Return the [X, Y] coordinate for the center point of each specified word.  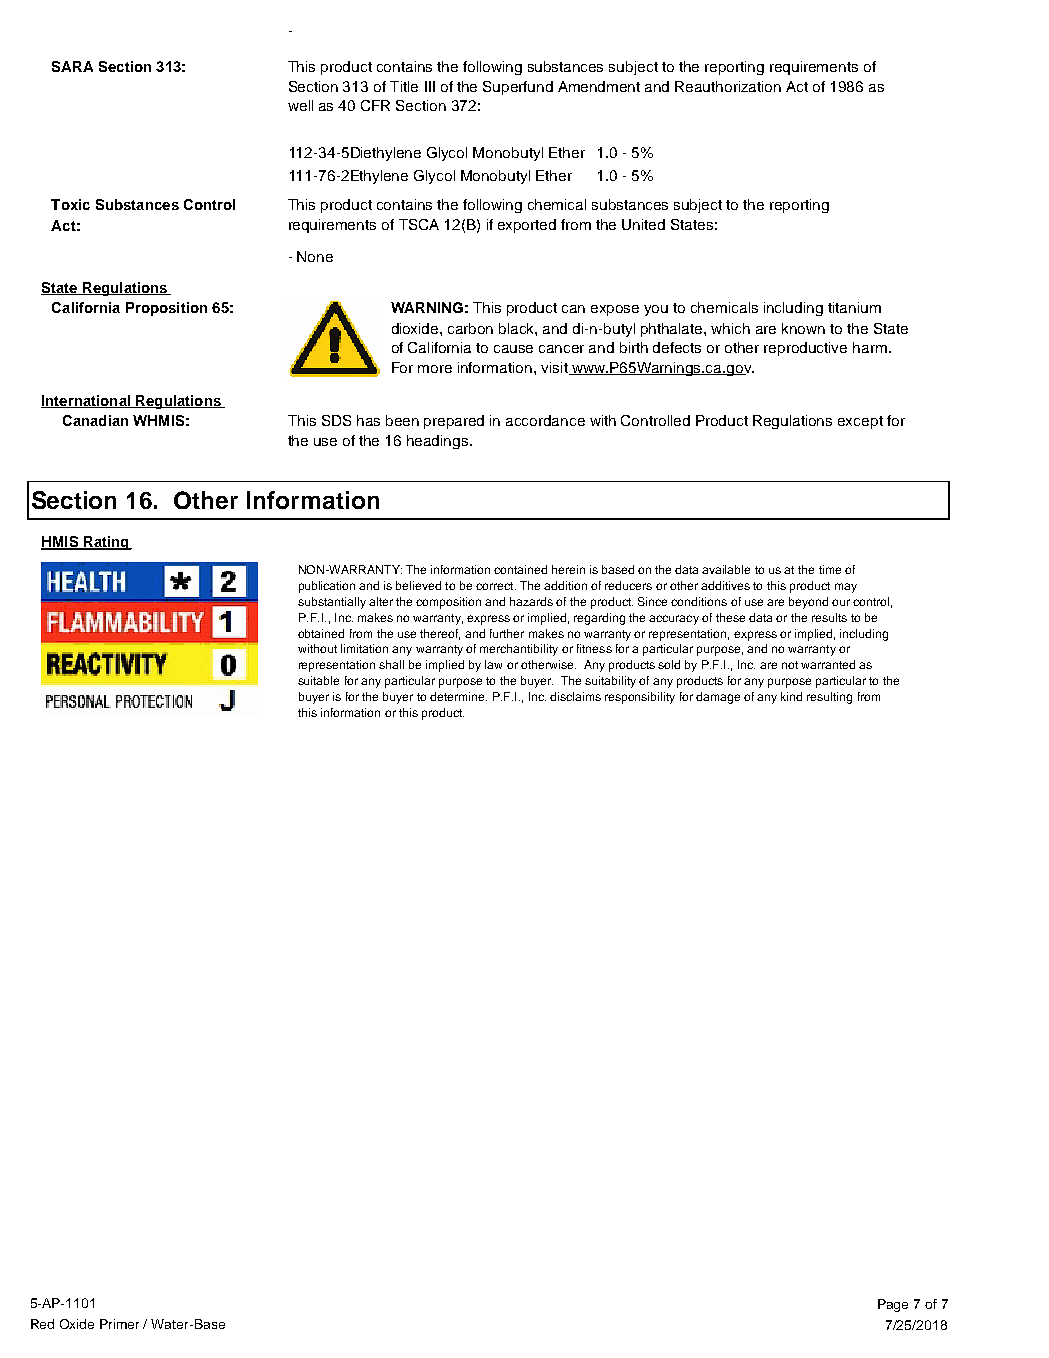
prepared [454, 422]
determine [458, 696]
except [860, 422]
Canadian [95, 420]
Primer [119, 1324]
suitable [318, 680]
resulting [829, 698]
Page [893, 1305]
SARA [72, 66]
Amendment [599, 86]
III [430, 86]
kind [791, 696]
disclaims [575, 696]
